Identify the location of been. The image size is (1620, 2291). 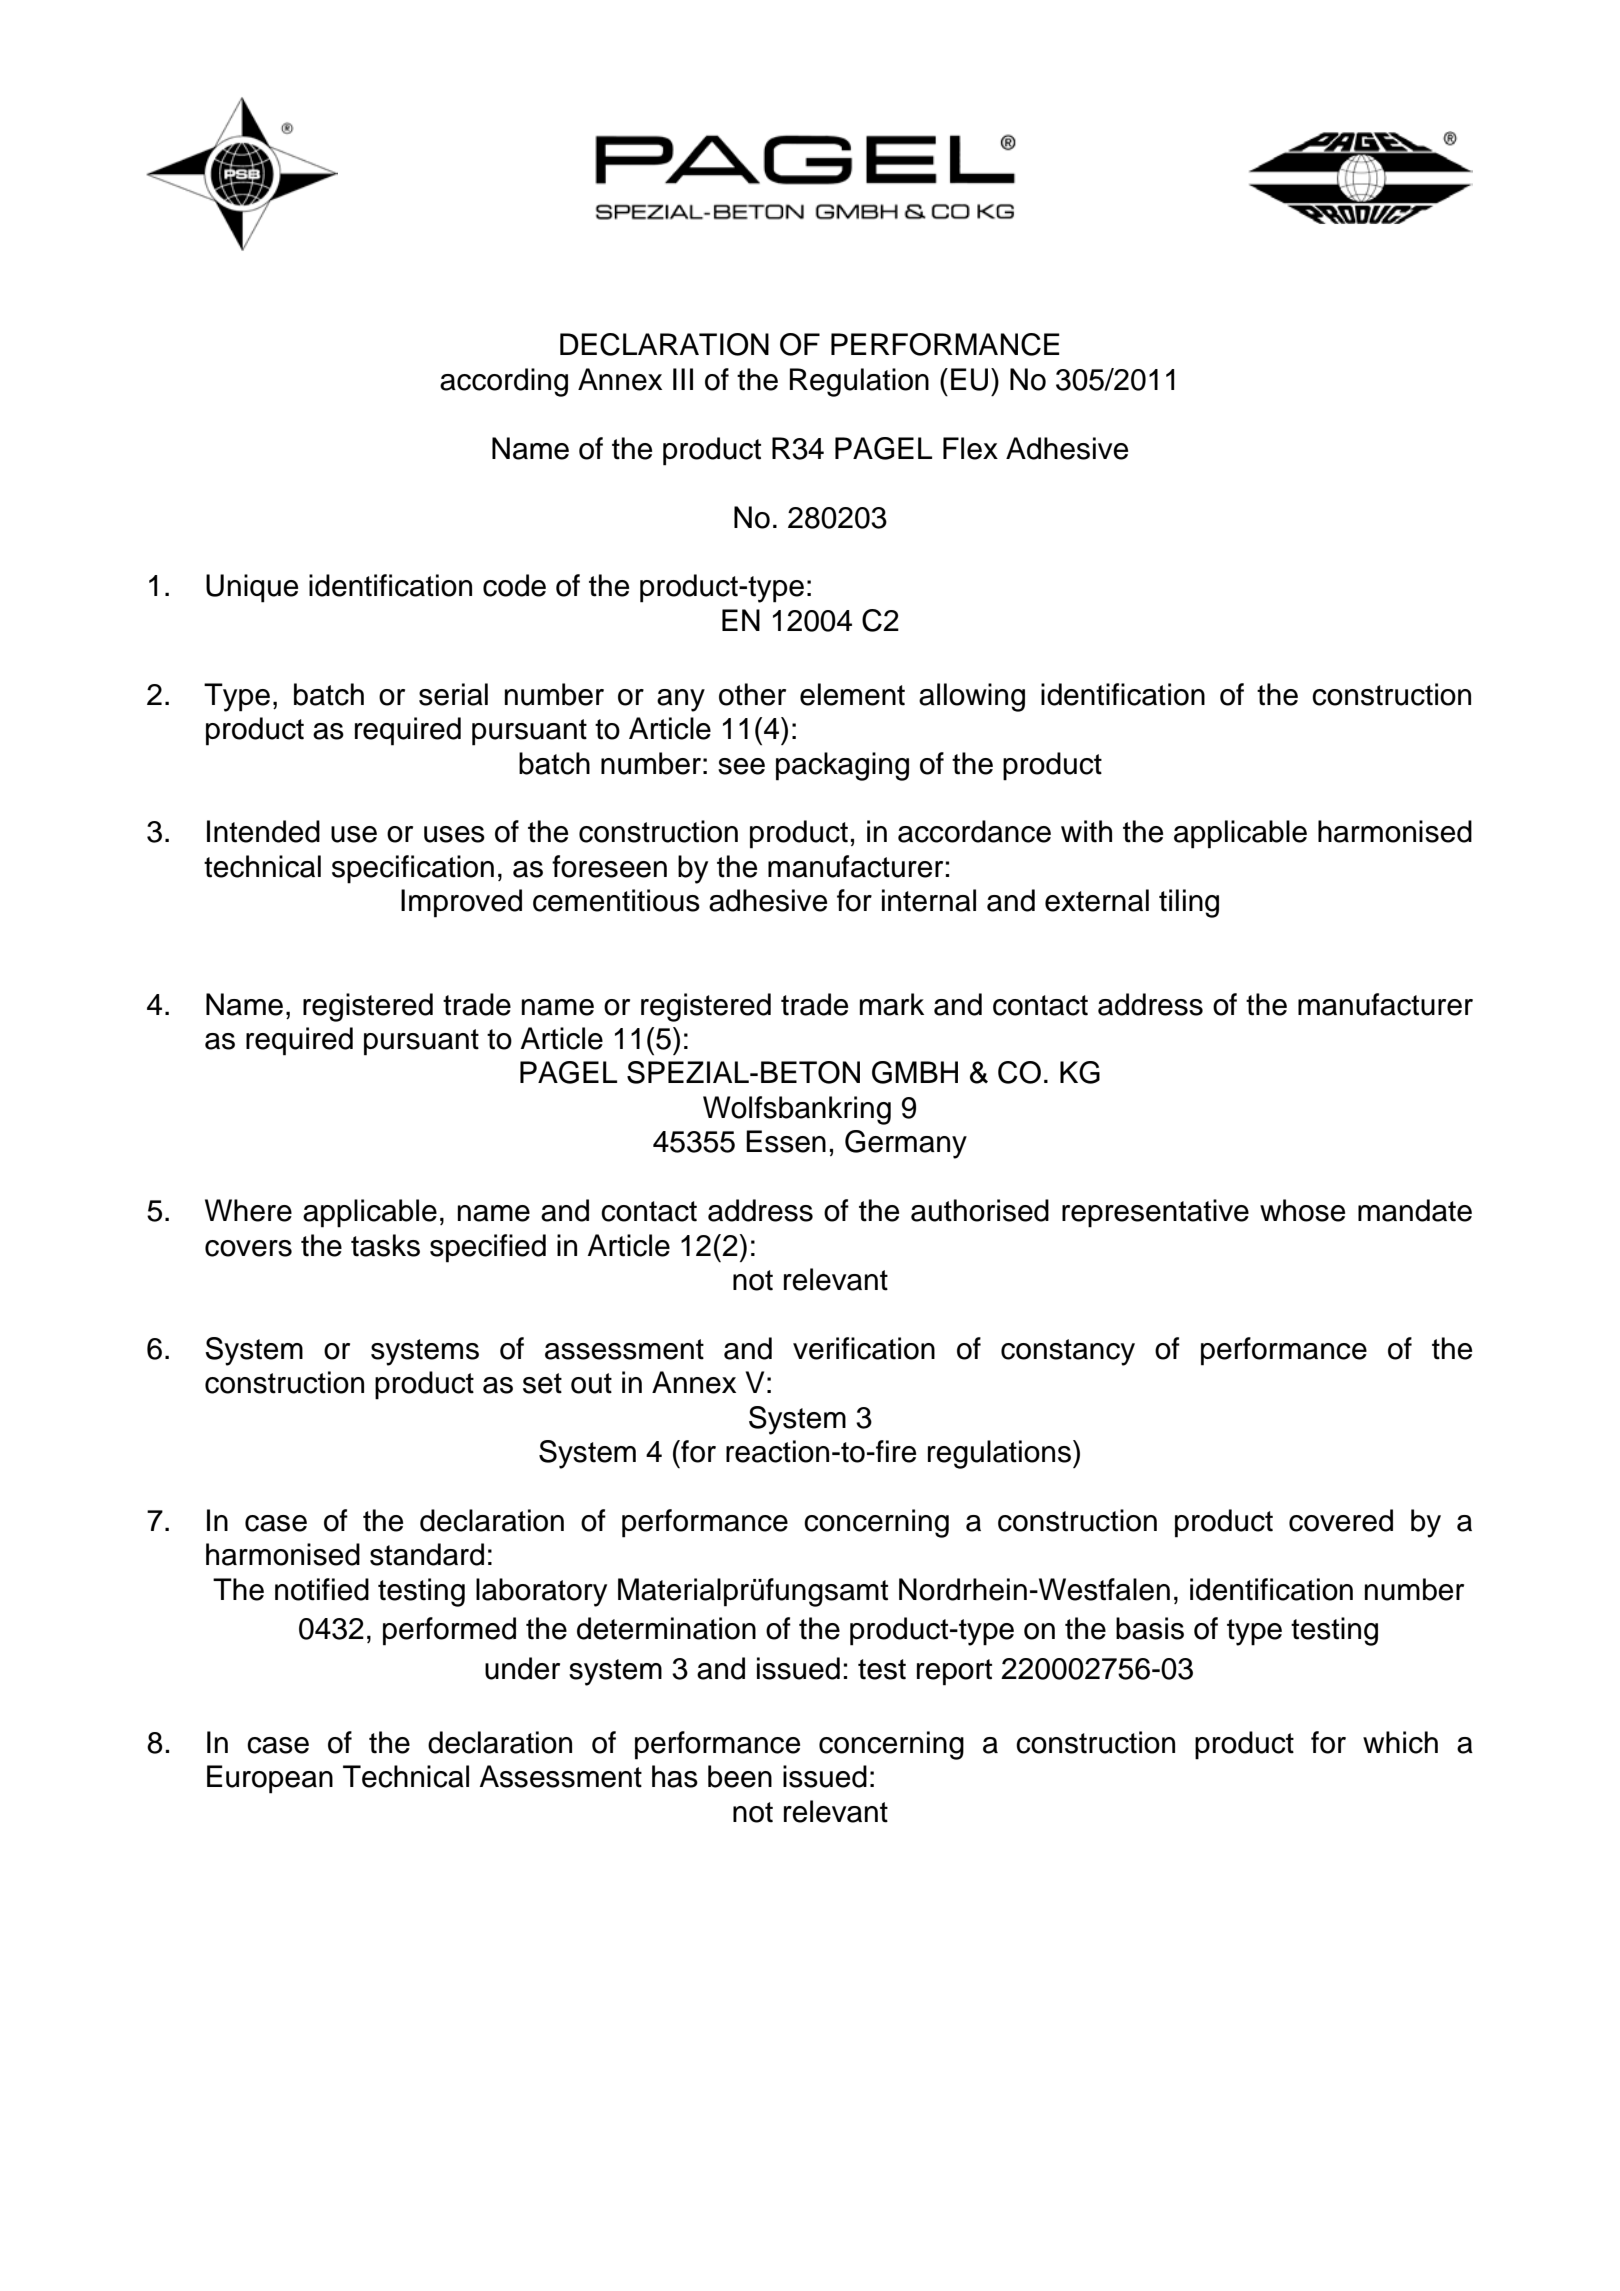
(740, 1776).
